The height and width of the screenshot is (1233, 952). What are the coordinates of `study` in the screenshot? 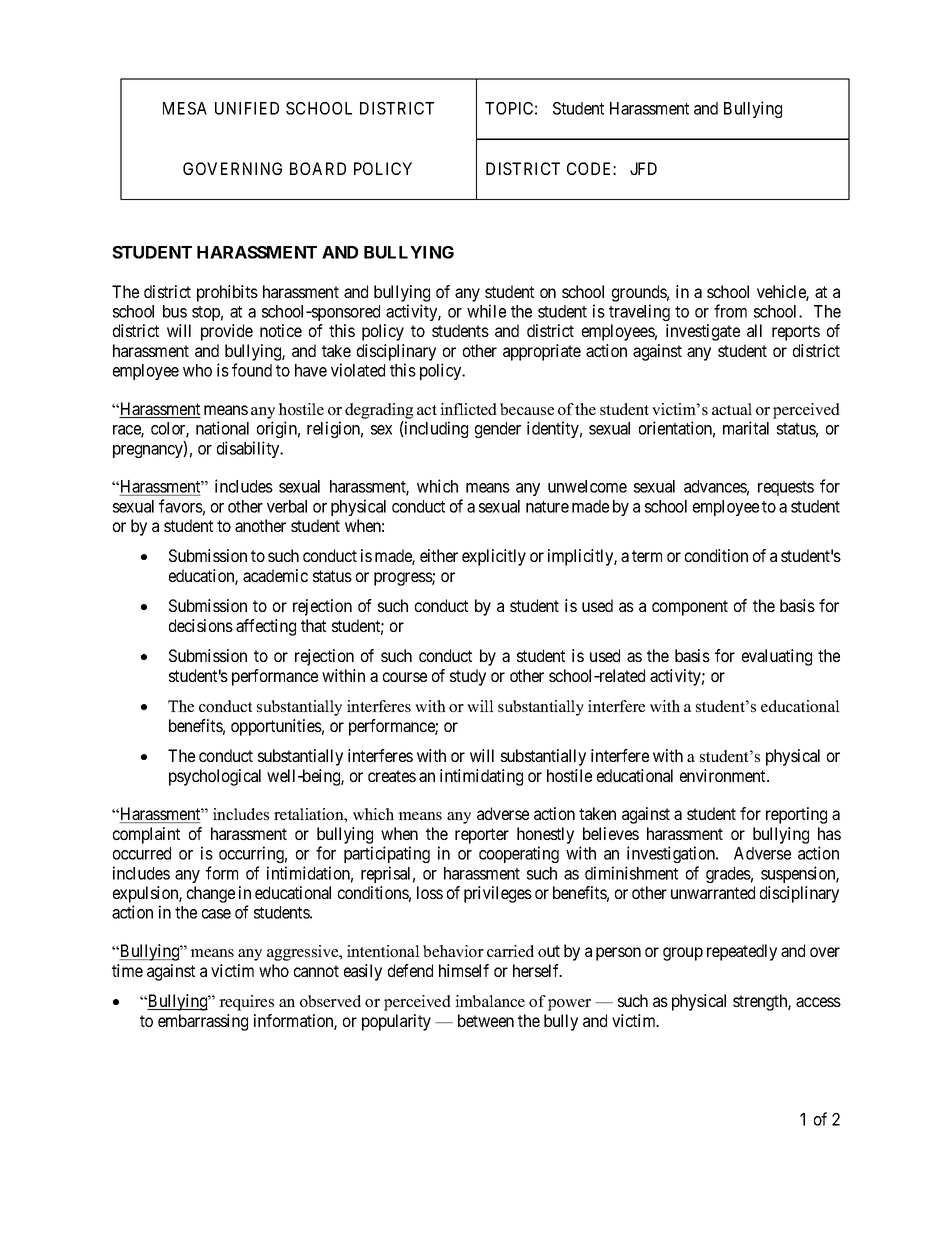 It's located at (468, 677).
